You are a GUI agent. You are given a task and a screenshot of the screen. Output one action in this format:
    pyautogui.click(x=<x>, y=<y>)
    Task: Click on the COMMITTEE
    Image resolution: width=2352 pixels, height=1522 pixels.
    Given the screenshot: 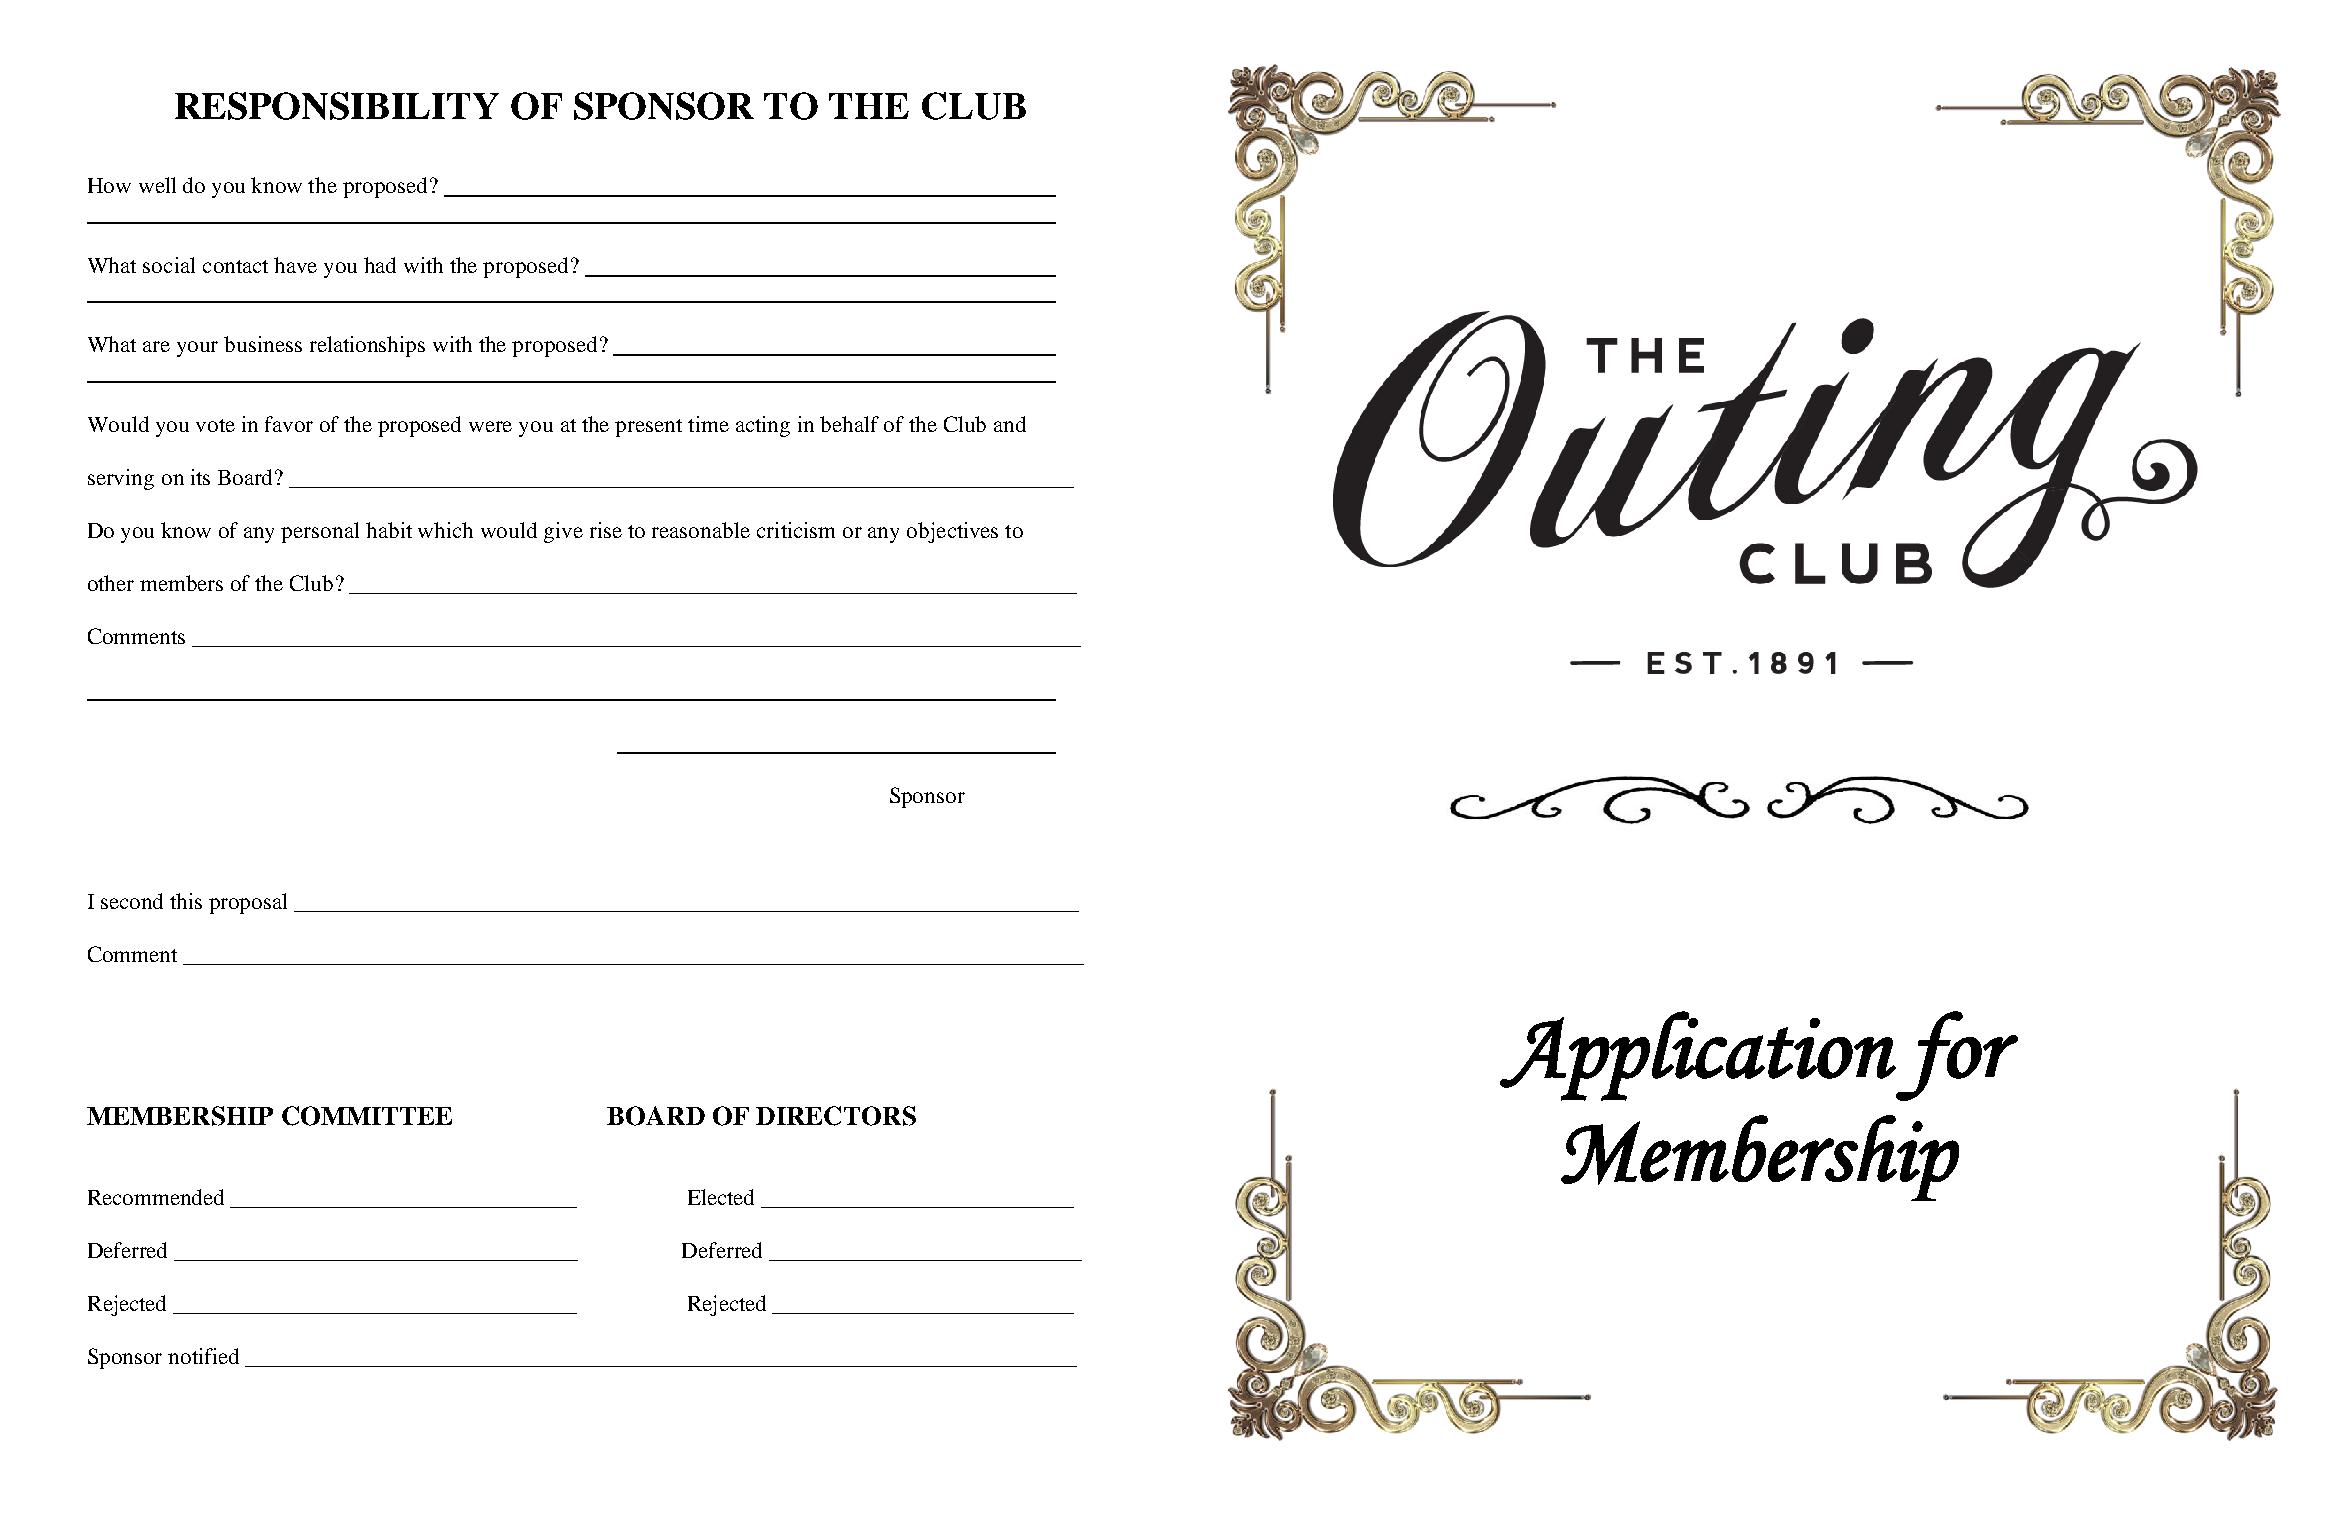 What is the action you would take?
    pyautogui.click(x=367, y=1116)
